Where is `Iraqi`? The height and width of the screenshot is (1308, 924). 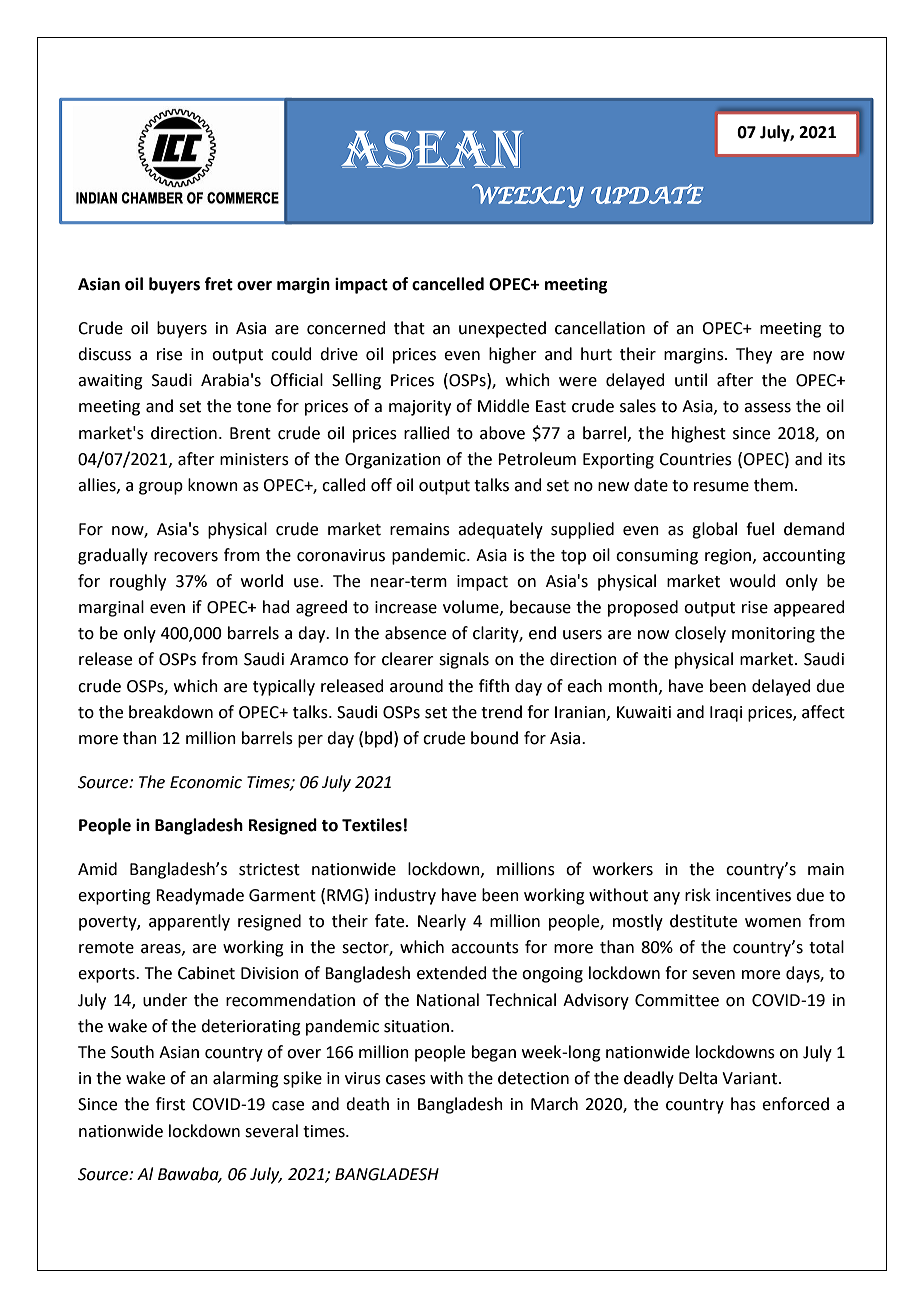 Iraqi is located at coordinates (726, 714).
